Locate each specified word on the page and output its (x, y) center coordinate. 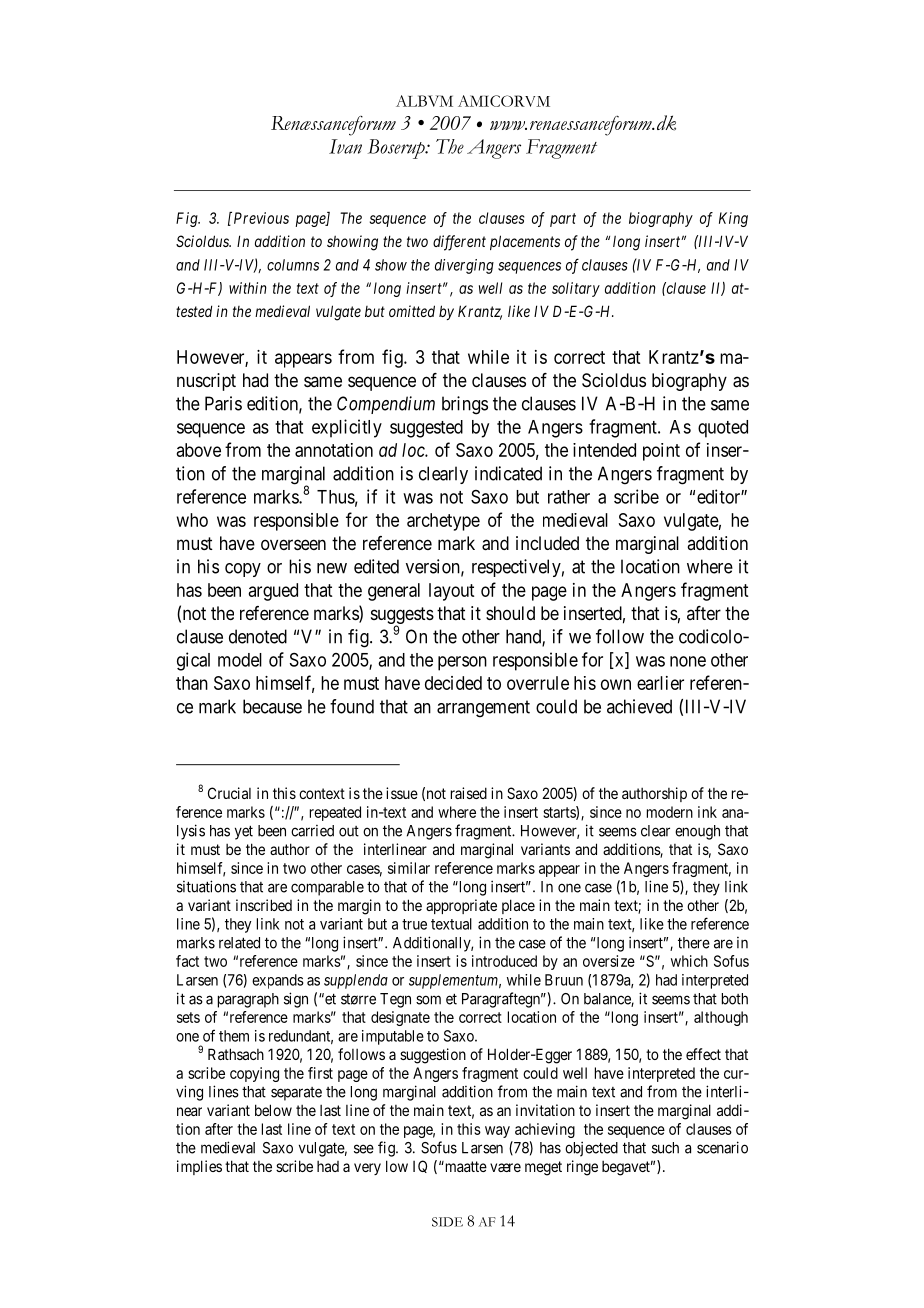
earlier (660, 683)
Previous (260, 218)
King (733, 219)
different (459, 243)
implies (199, 1167)
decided (453, 683)
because (272, 706)
